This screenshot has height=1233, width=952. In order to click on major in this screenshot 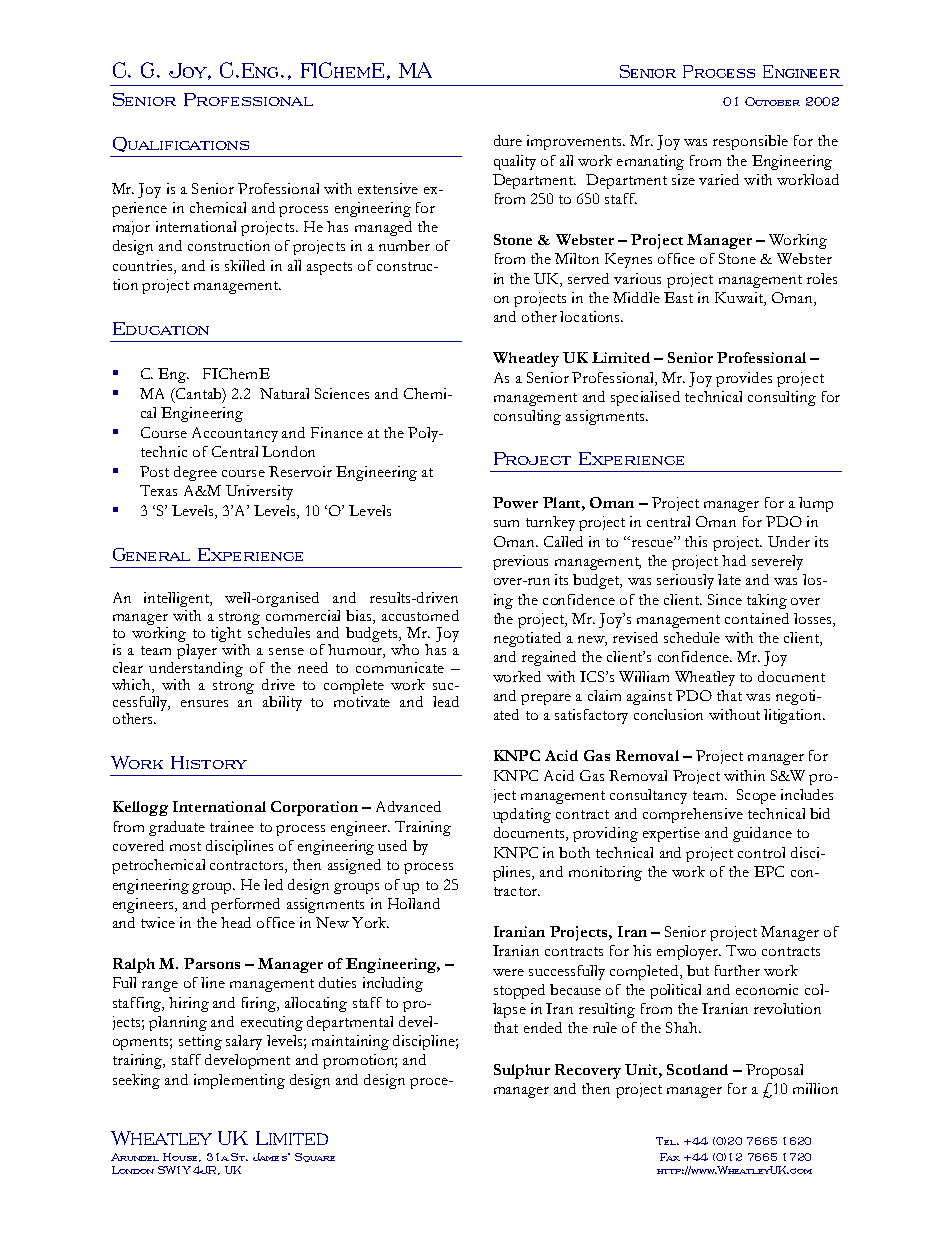, I will do `click(131, 228)`.
